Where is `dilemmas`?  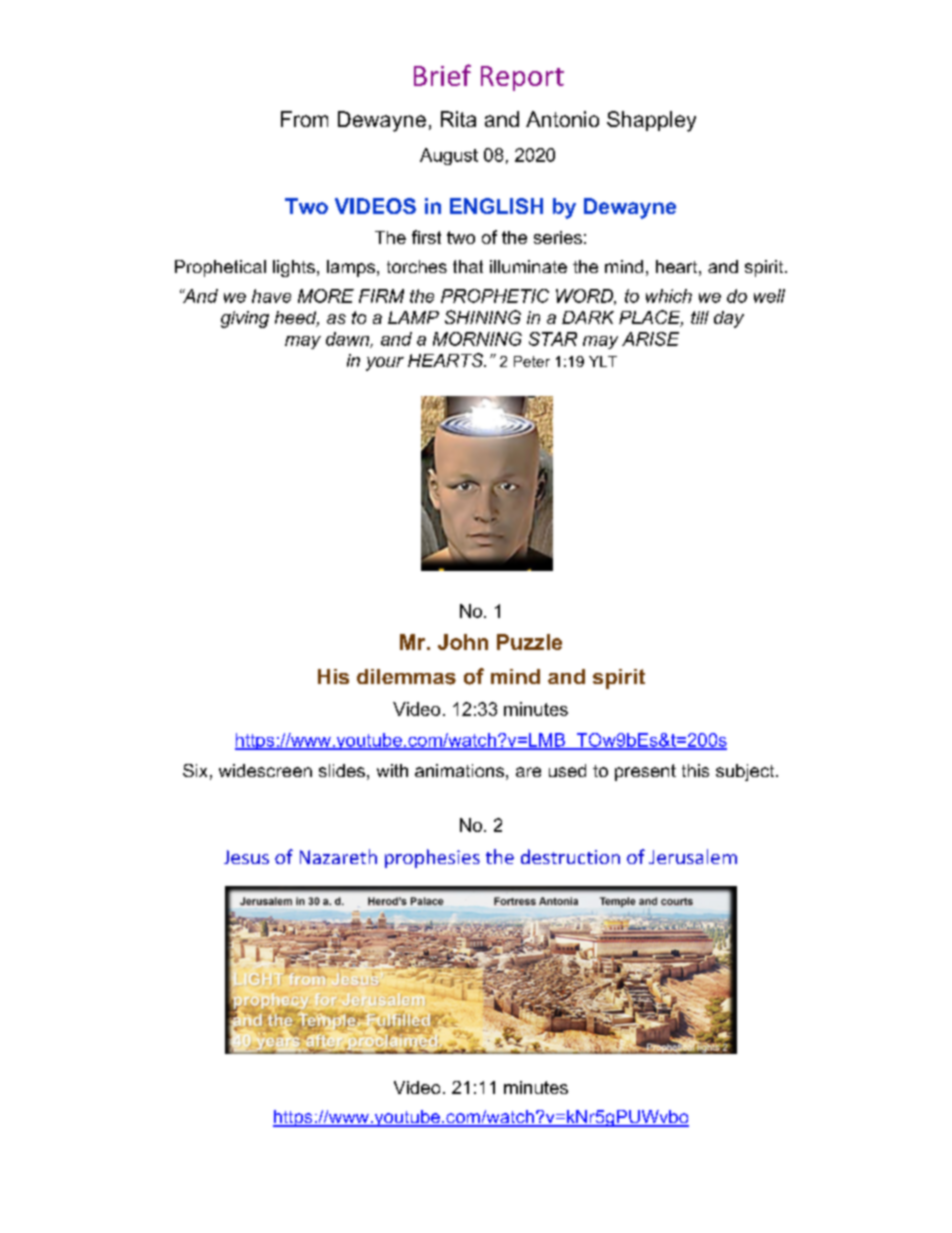
dilemmas is located at coordinates (406, 677).
